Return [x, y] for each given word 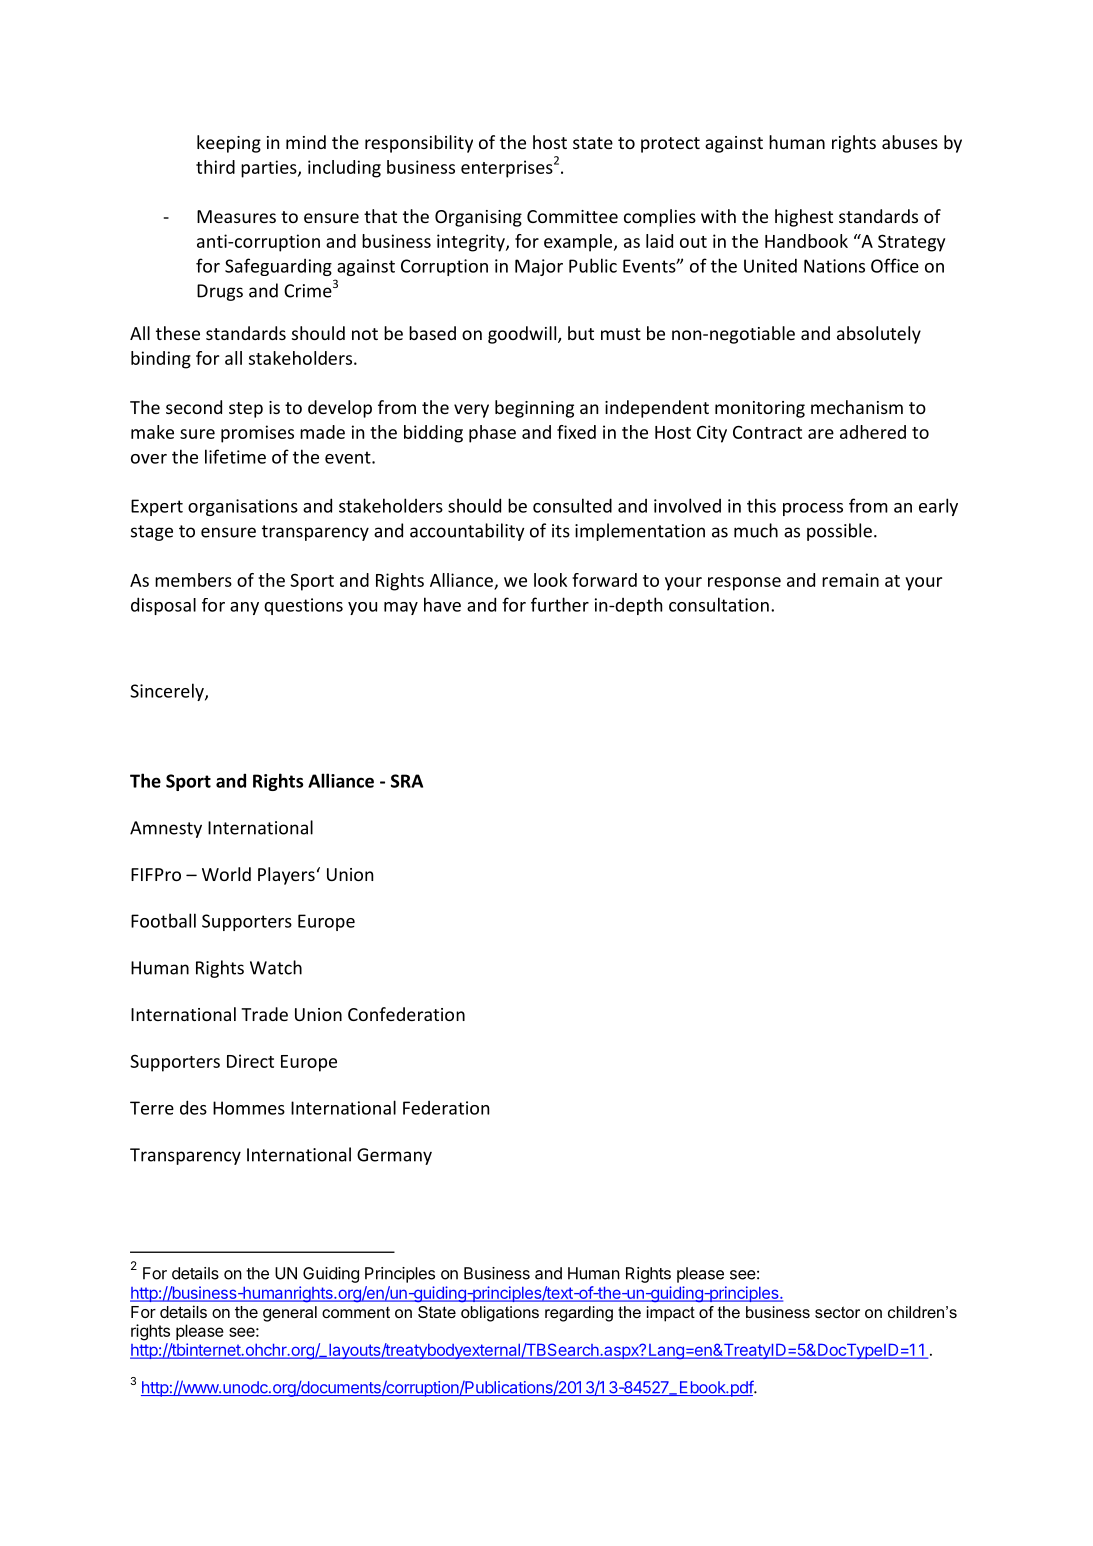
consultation [719, 604]
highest [804, 218]
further [560, 604]
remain [850, 580]
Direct [250, 1061]
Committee [572, 216]
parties [270, 169]
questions [303, 606]
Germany [394, 1156]
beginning [534, 409]
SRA [407, 781]
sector [837, 1312]
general [290, 1314]
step [246, 410]
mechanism [857, 407]
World [226, 874]
